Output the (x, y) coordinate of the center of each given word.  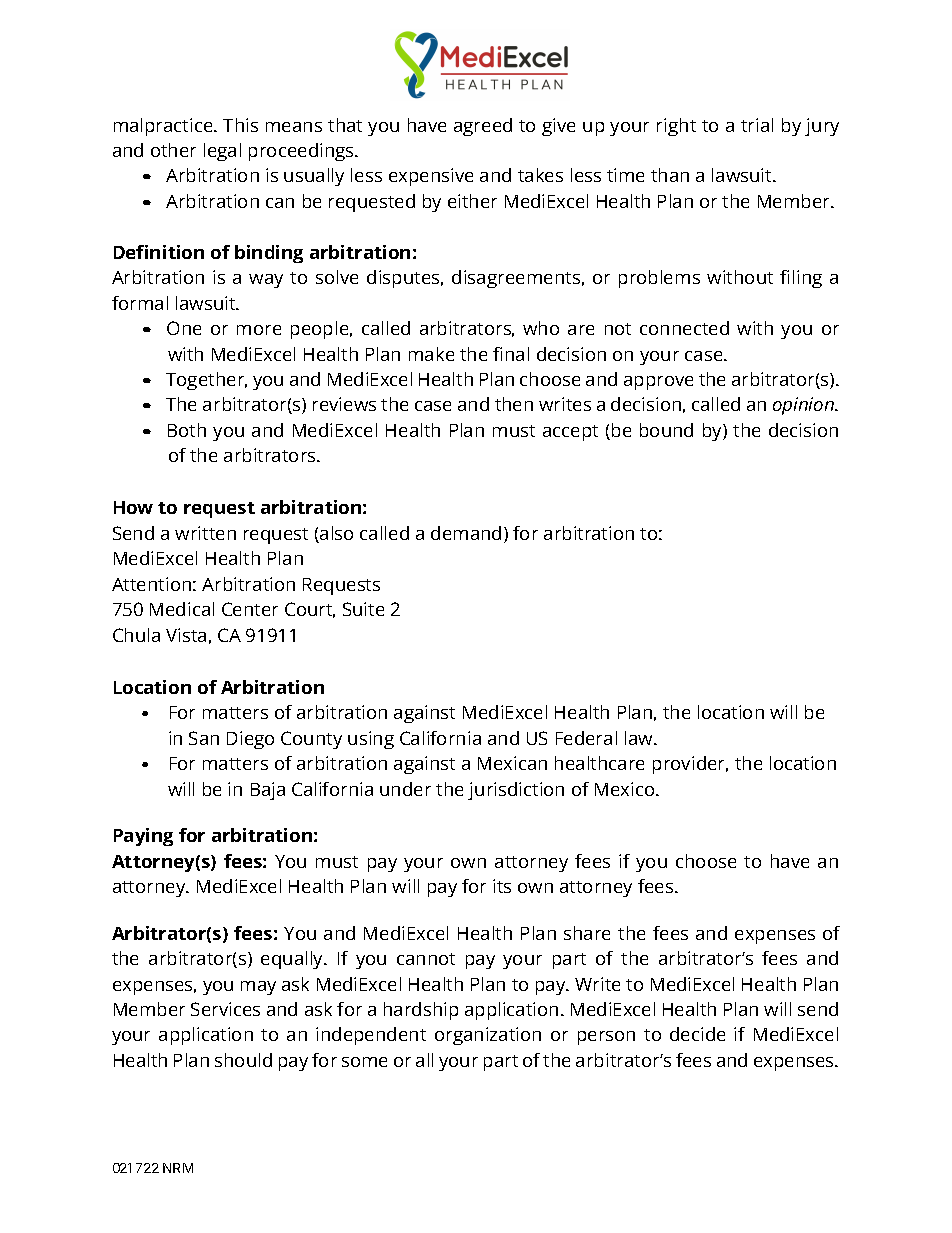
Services (225, 1009)
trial (757, 125)
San (204, 738)
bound (666, 430)
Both (187, 430)
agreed (483, 127)
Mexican (512, 763)
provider (690, 765)
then (514, 404)
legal (222, 152)
